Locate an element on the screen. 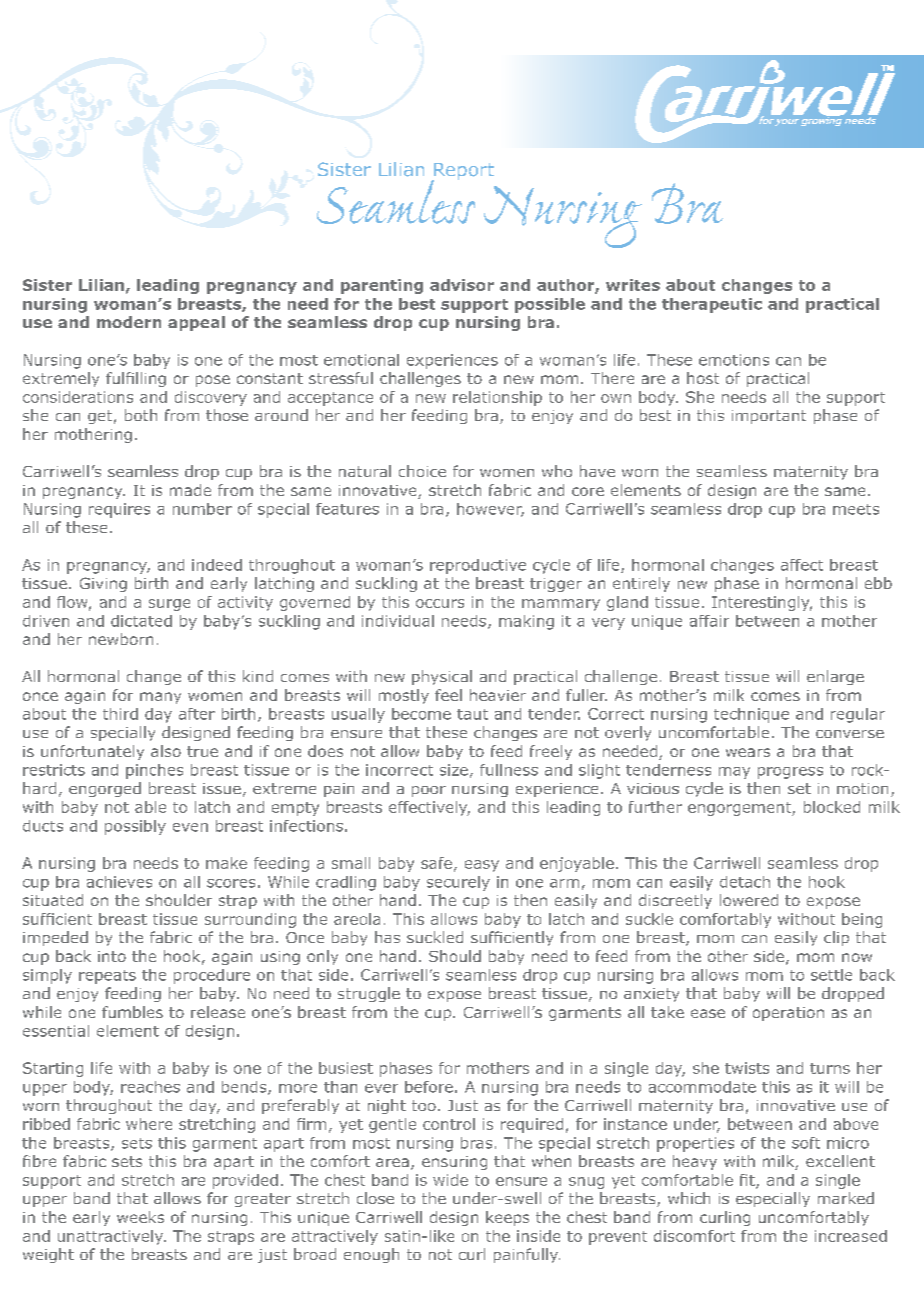  modern is located at coordinates (129, 322).
